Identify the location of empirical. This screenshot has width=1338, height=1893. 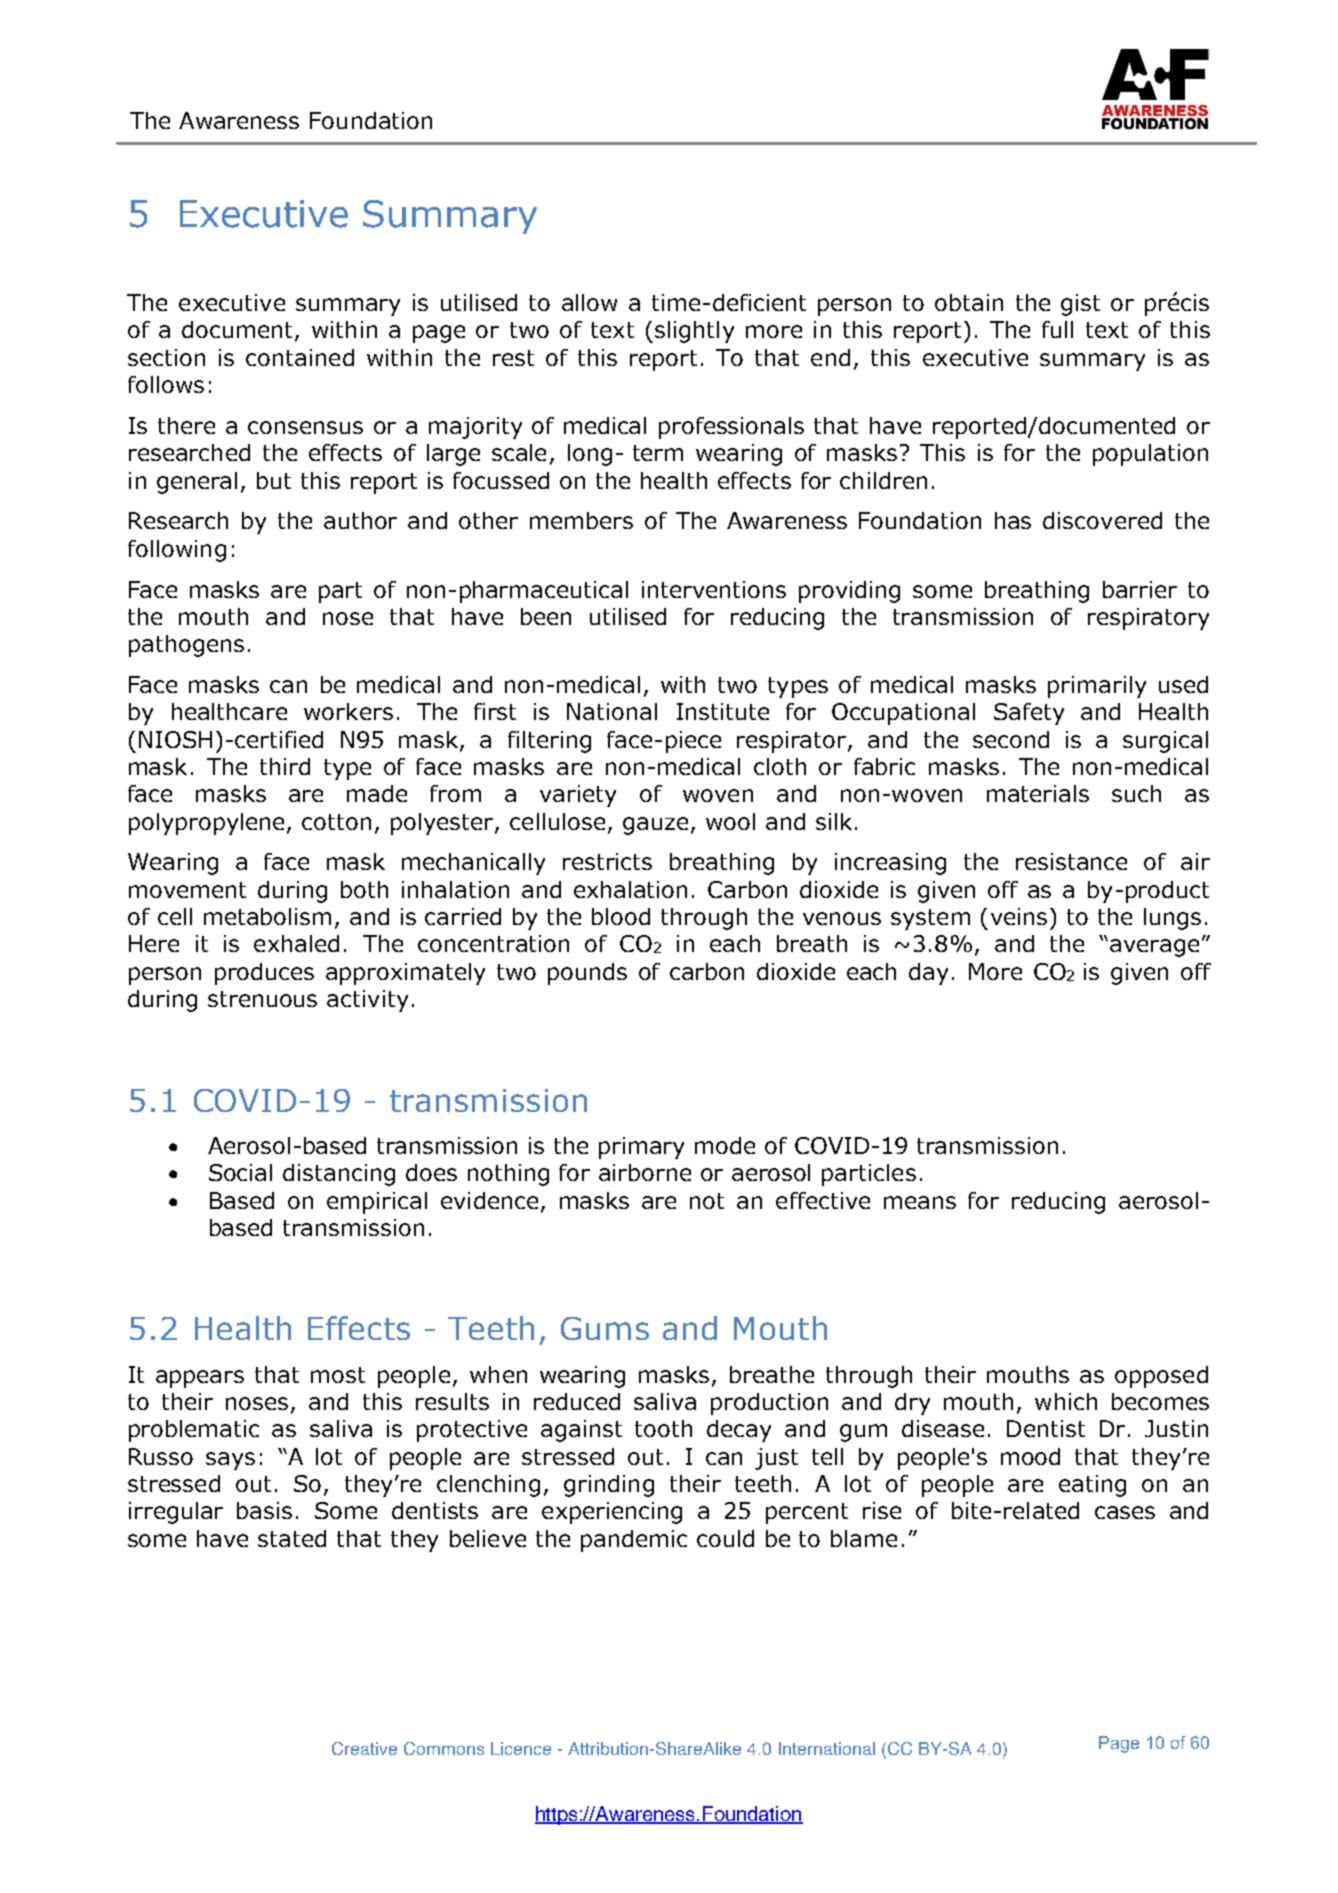
(377, 1203).
